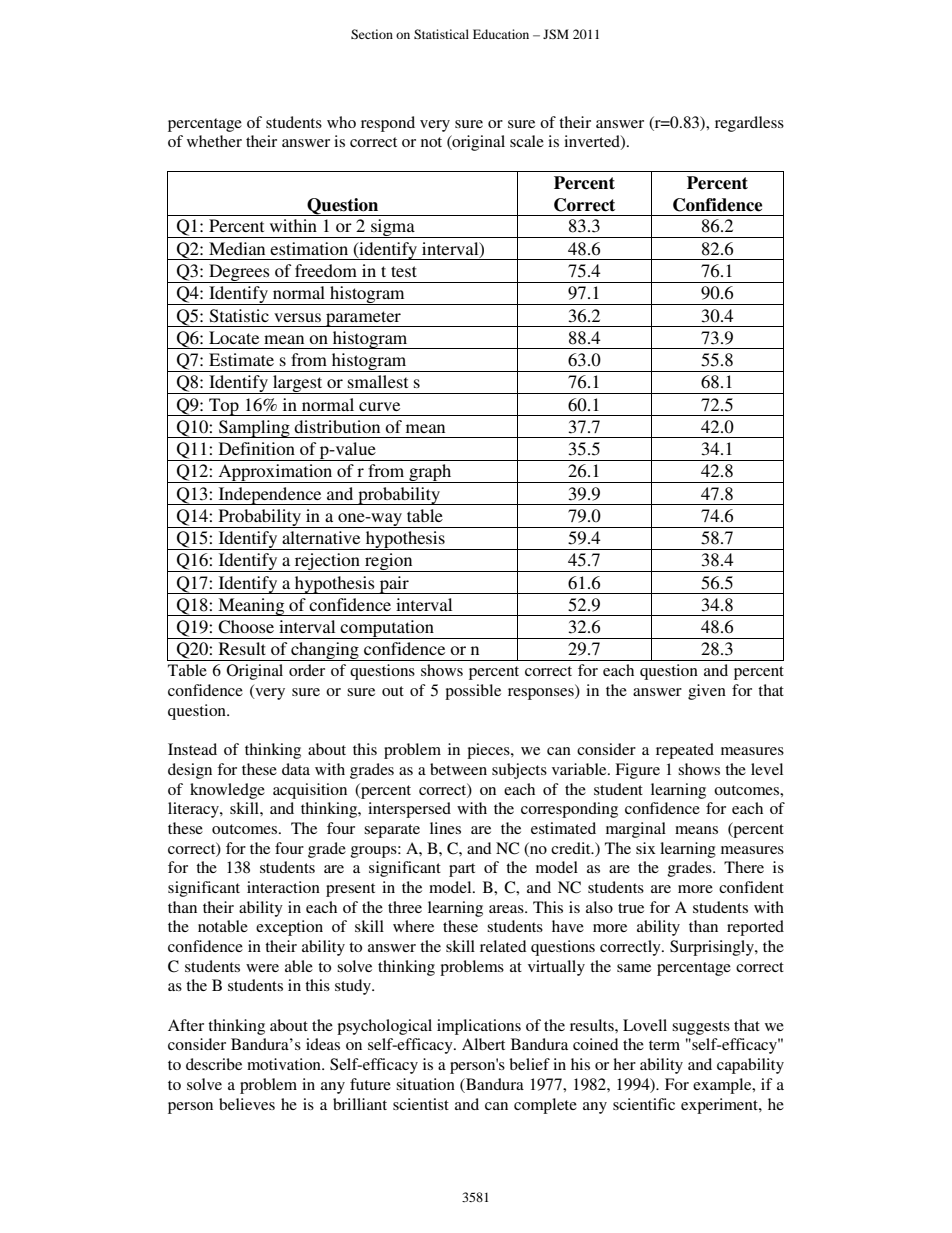 The width and height of the image is (952, 1233). I want to click on scale, so click(527, 141).
